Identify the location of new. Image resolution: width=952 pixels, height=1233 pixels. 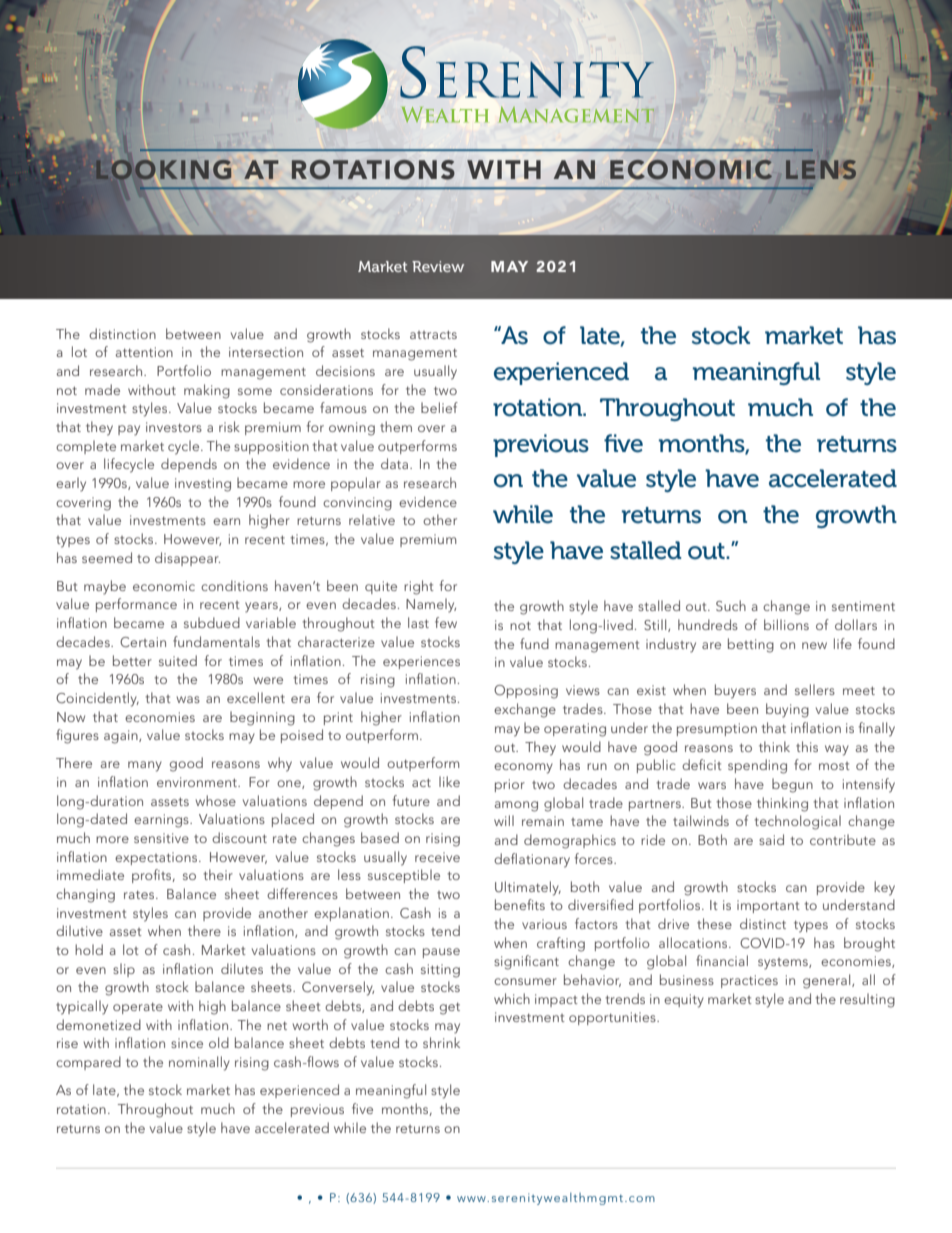
(814, 645).
